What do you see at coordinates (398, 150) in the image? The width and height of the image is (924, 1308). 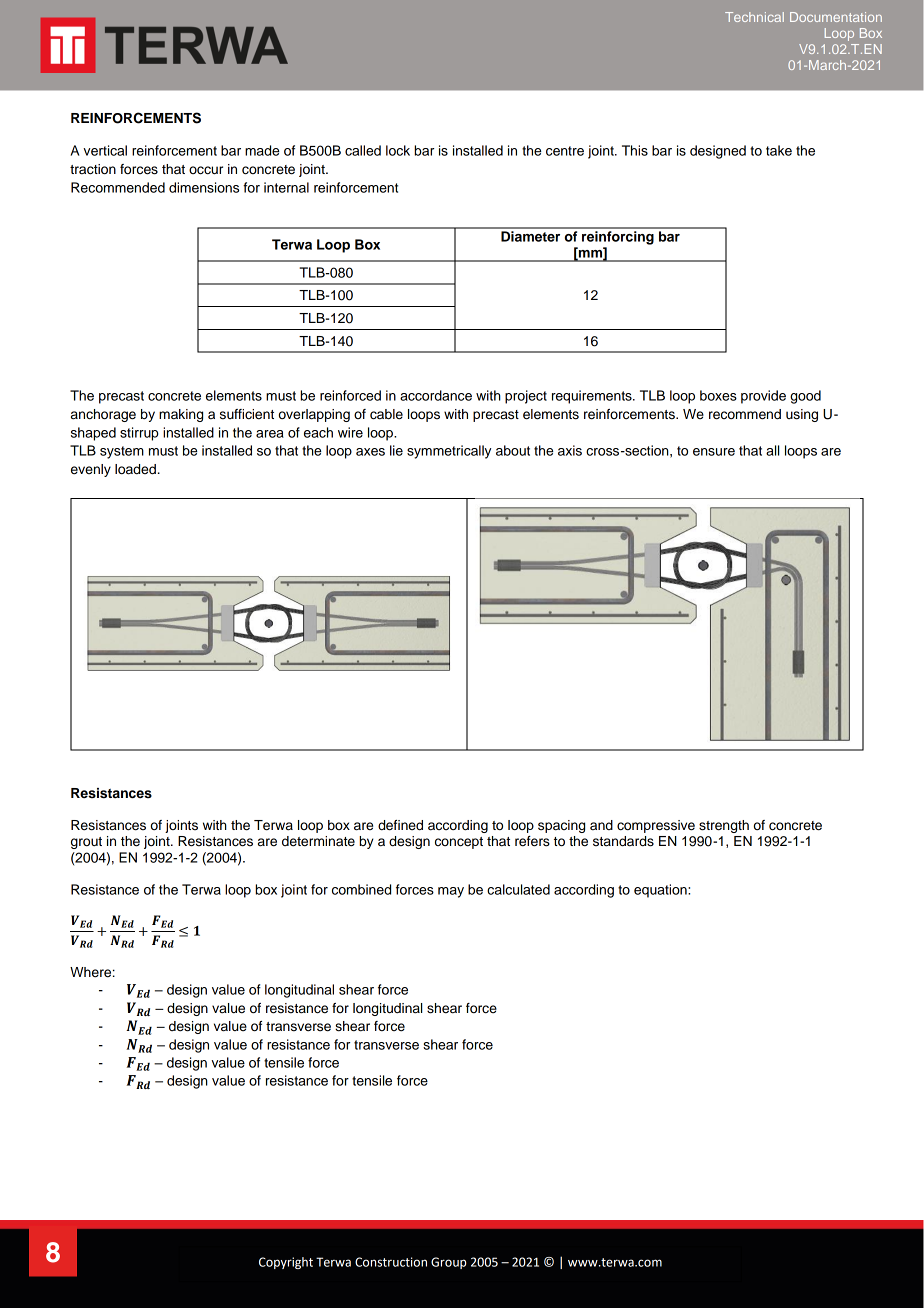 I see `lock` at bounding box center [398, 150].
